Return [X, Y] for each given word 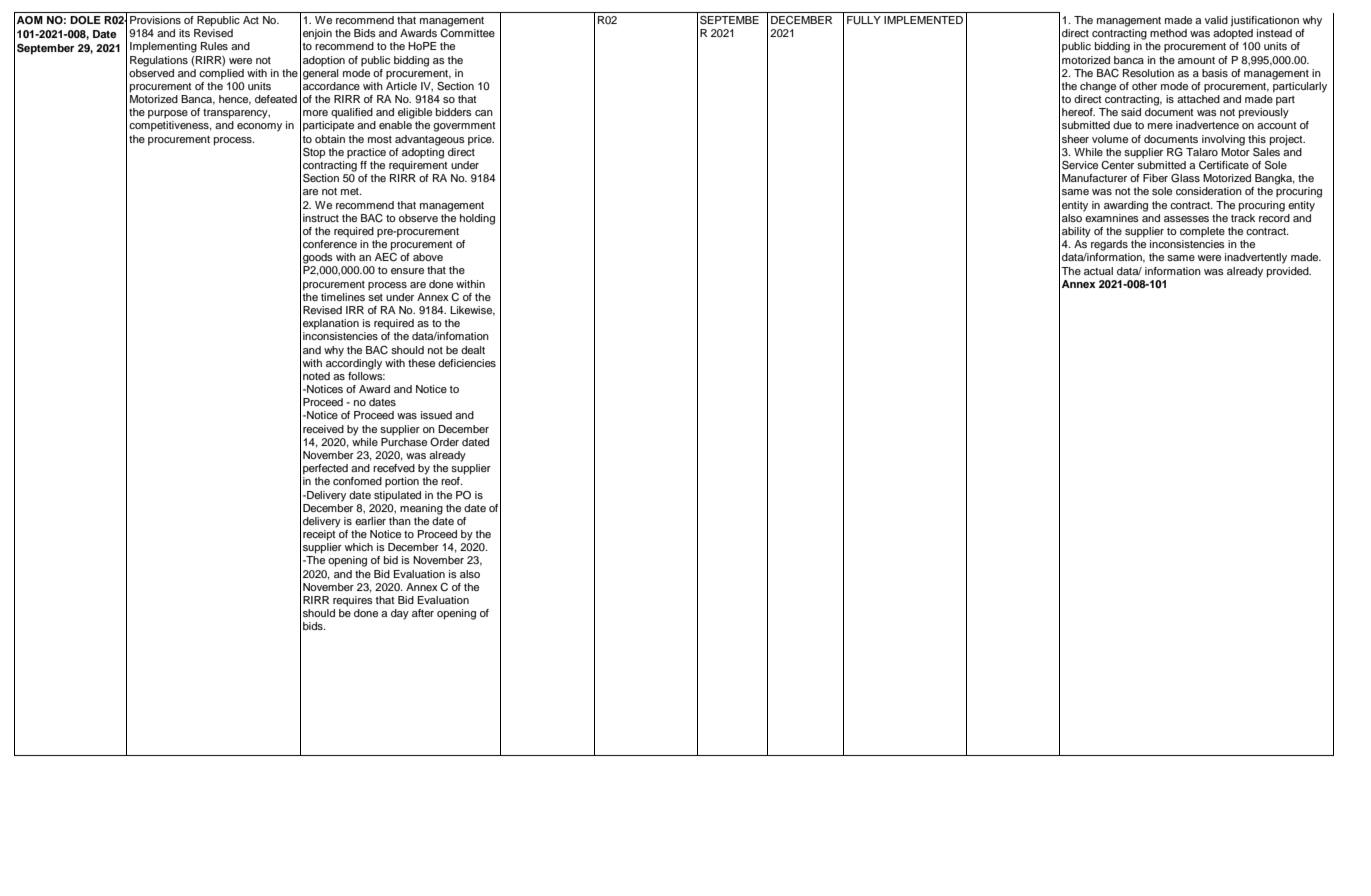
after [423, 613]
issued [436, 415]
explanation [331, 324]
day [400, 614]
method [1168, 33]
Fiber [1155, 178]
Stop [314, 153]
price [481, 140]
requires [353, 601]
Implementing [163, 47]
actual [1098, 271]
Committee [467, 33]
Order [444, 442]
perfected [325, 469]
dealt [473, 350]
